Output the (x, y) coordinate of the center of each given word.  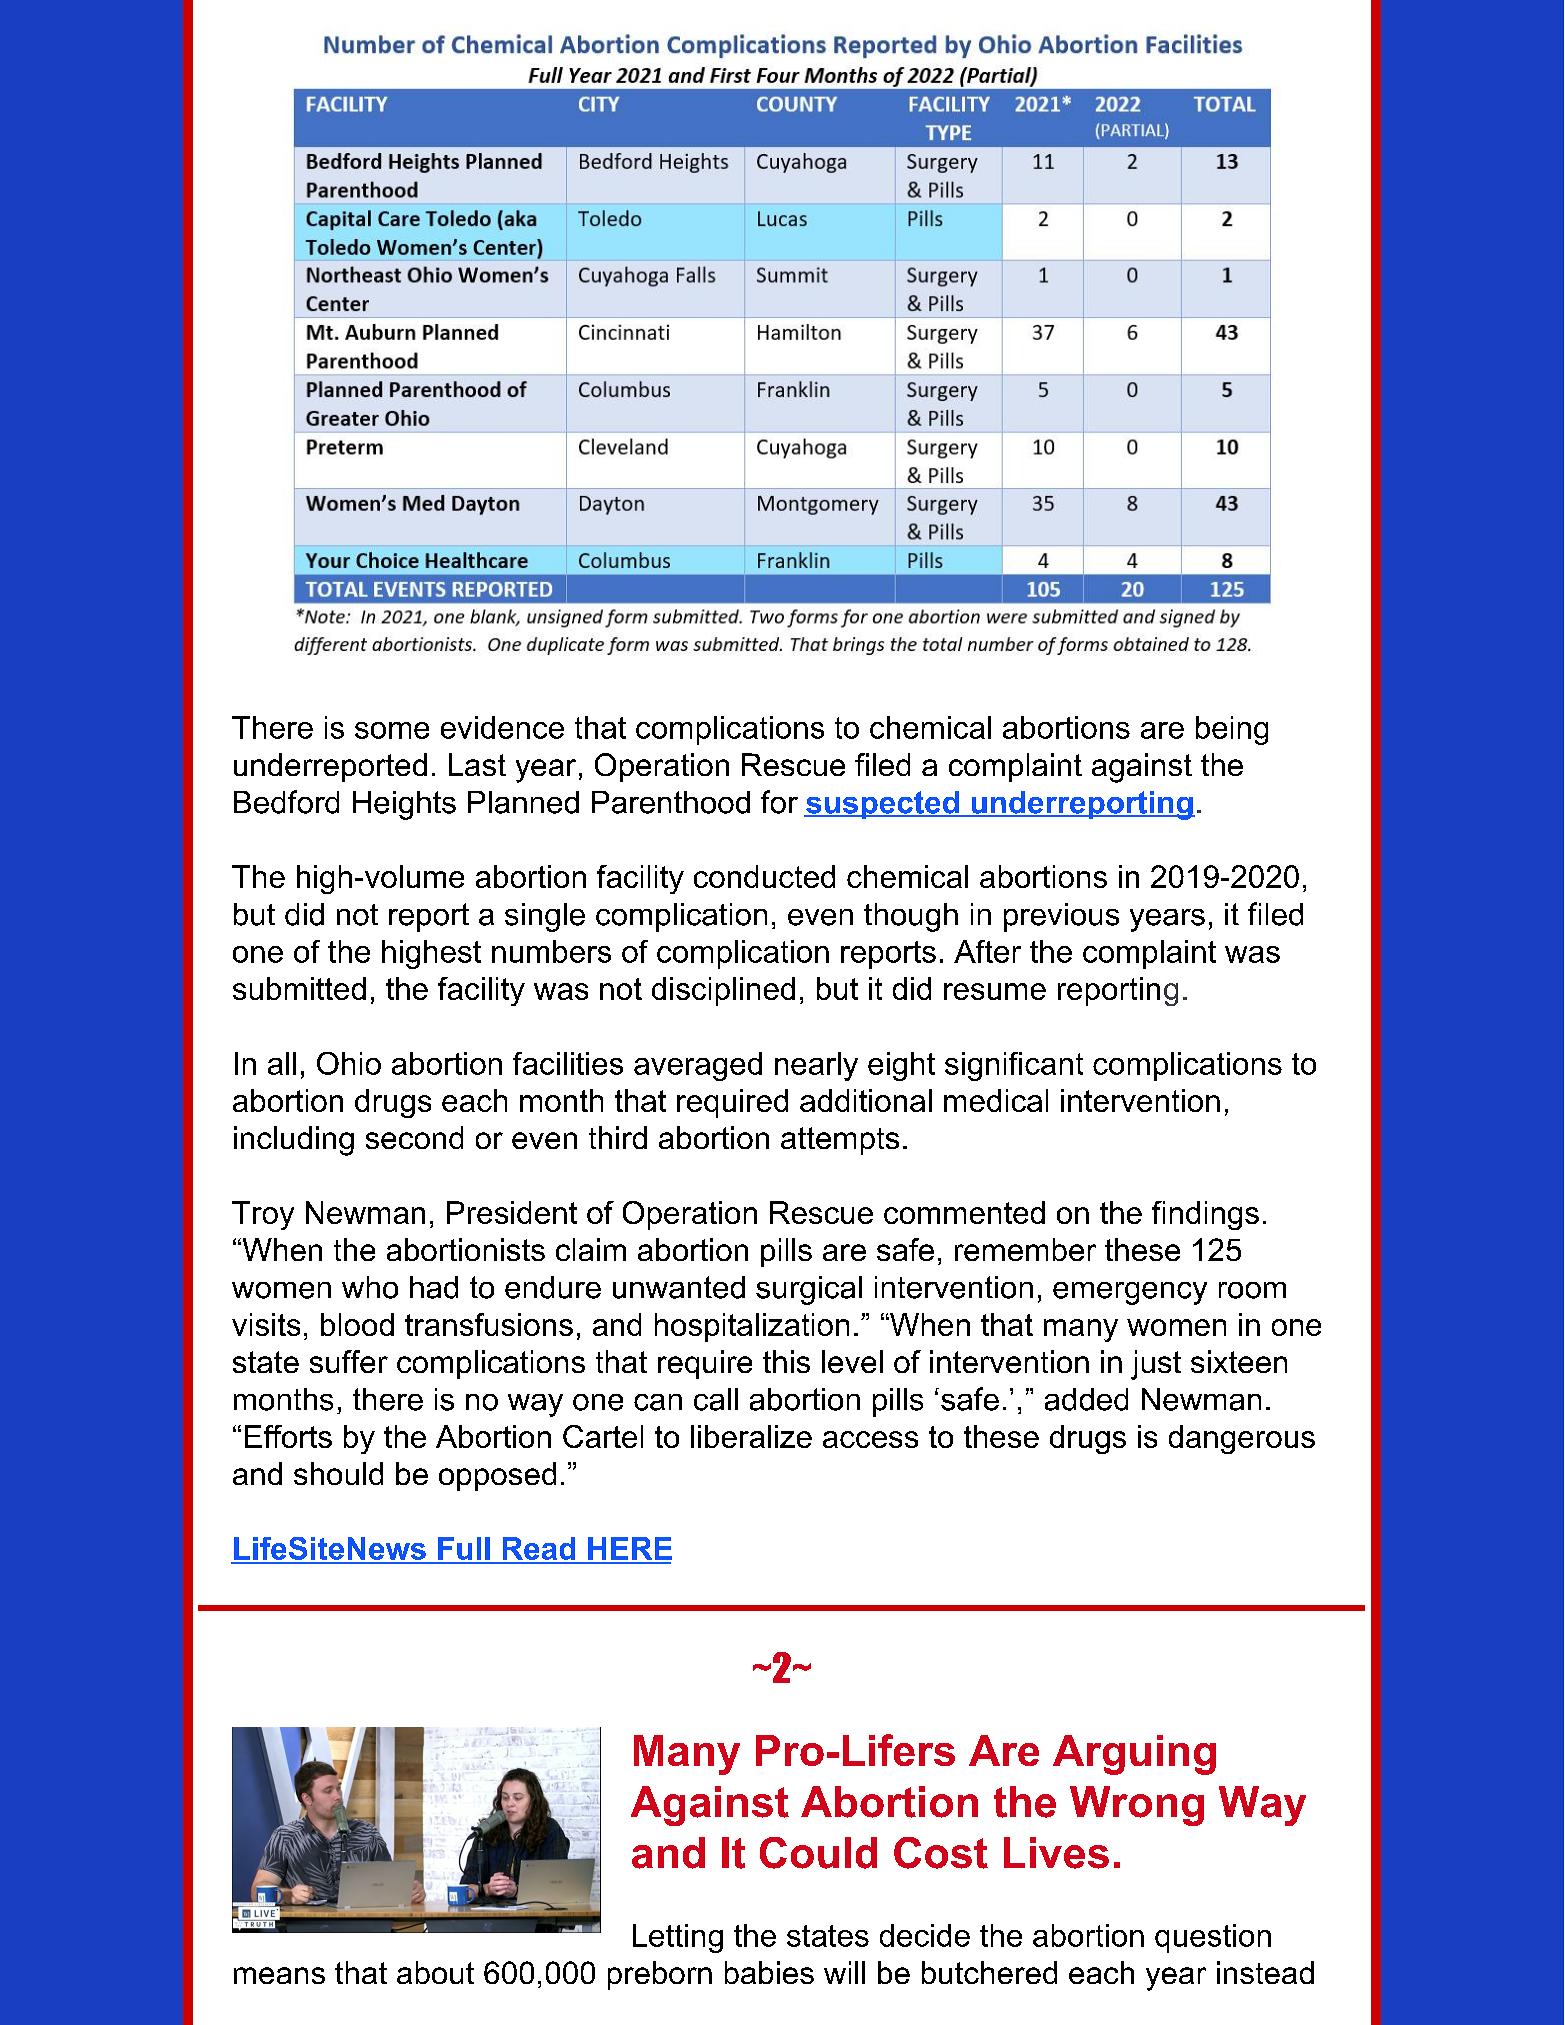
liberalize (751, 1436)
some (392, 730)
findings (1205, 1215)
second (414, 1137)
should (338, 1473)
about (435, 1972)
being (1232, 730)
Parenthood (671, 802)
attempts (840, 1141)
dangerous (1242, 1439)
